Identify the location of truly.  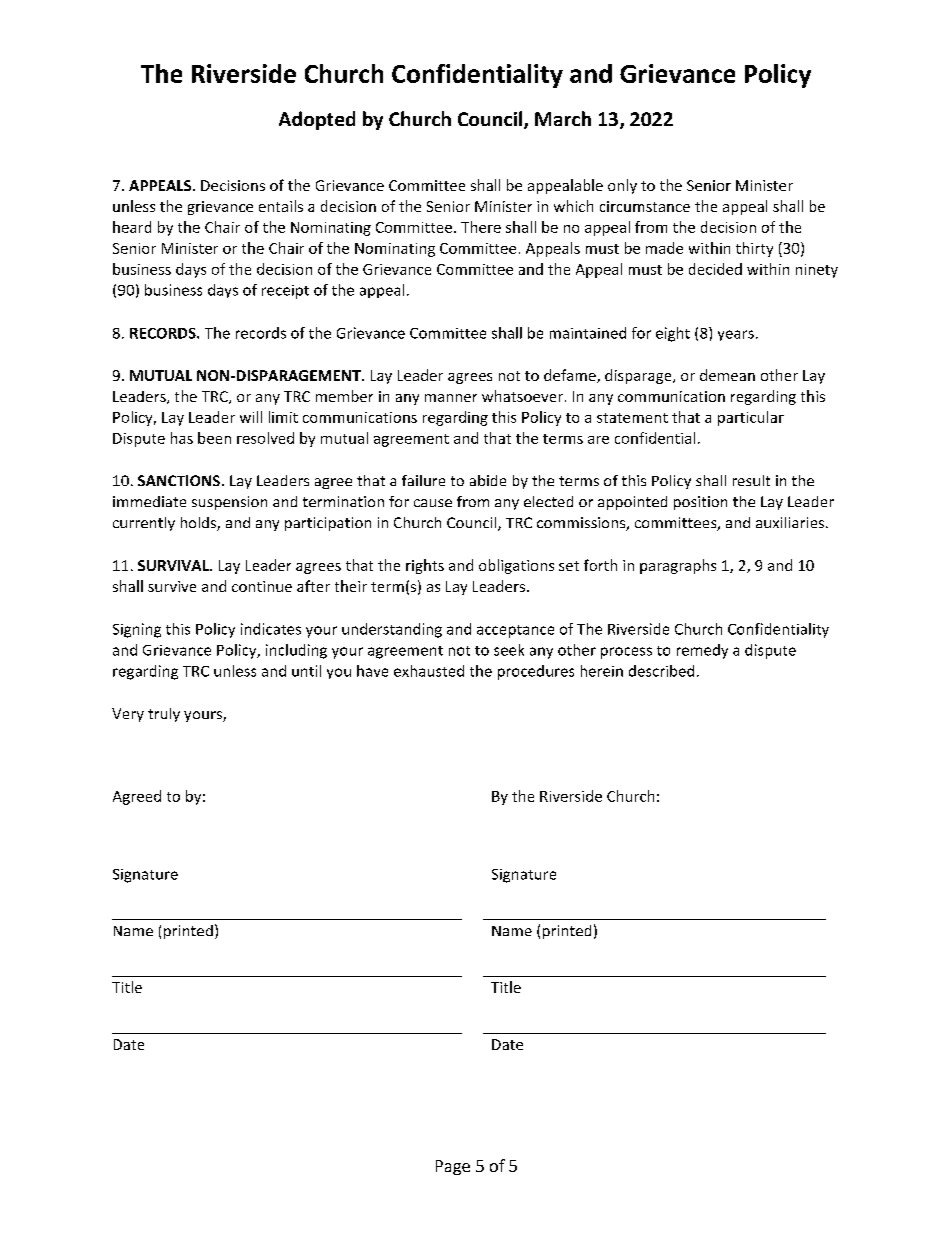
(164, 715).
